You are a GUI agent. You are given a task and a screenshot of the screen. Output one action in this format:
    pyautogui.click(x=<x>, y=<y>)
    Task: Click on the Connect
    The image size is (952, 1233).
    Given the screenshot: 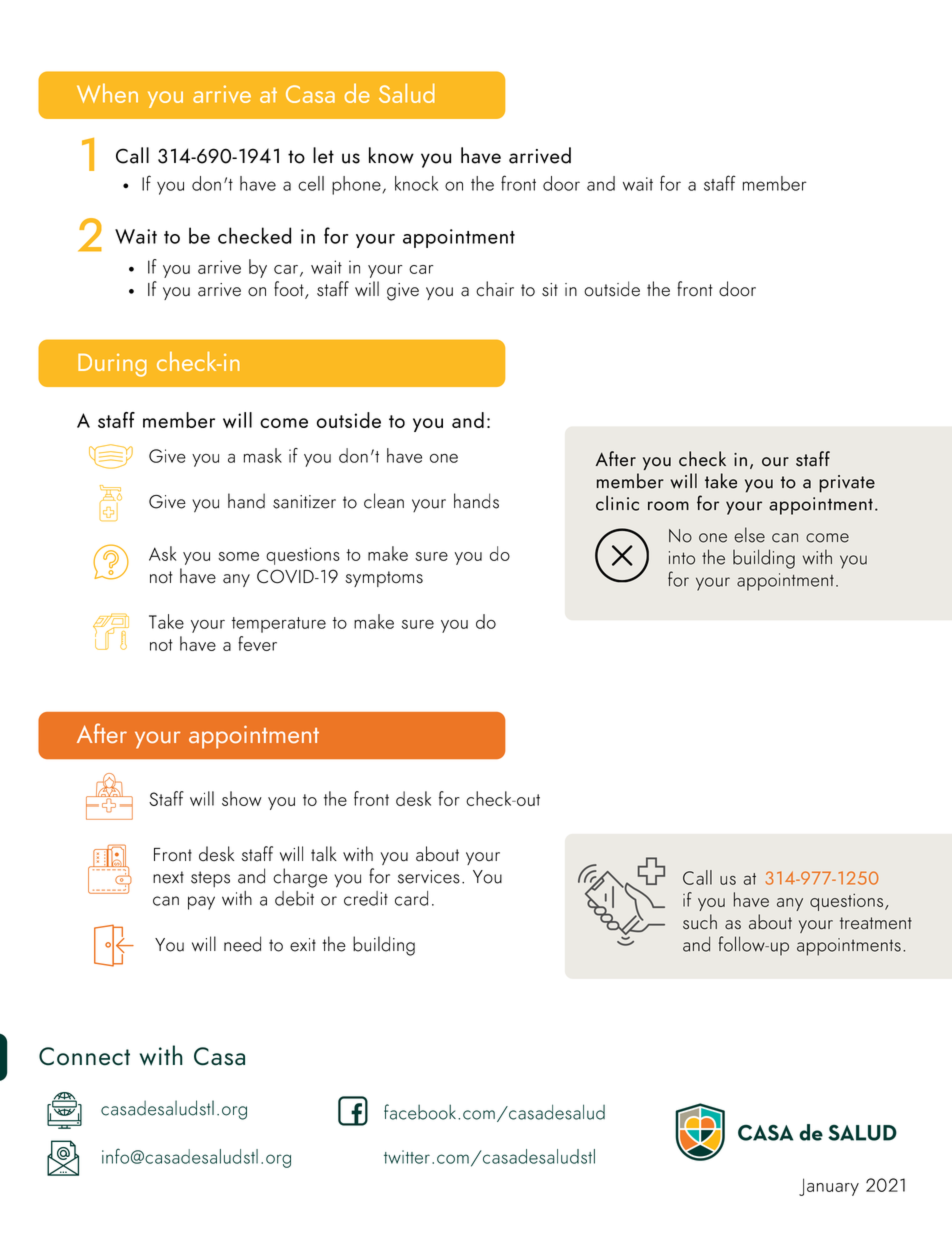 What is the action you would take?
    pyautogui.click(x=84, y=1056)
